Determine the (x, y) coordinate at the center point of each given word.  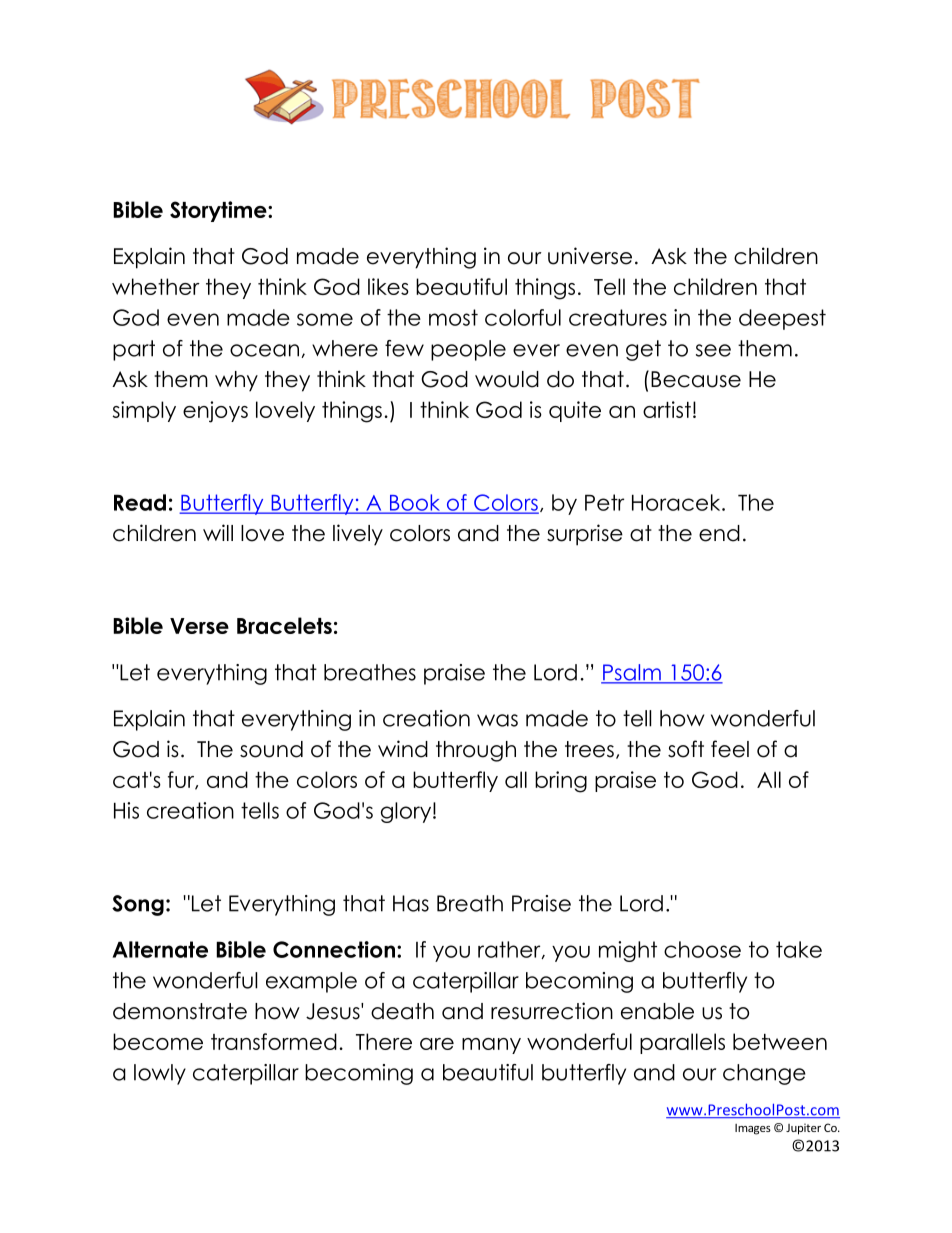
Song (138, 905)
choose (702, 949)
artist (667, 409)
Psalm (632, 673)
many (491, 1046)
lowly (160, 1074)
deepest (782, 319)
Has (411, 903)
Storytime (219, 211)
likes (388, 286)
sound (271, 749)
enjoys (215, 412)
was (497, 720)
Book (415, 503)
